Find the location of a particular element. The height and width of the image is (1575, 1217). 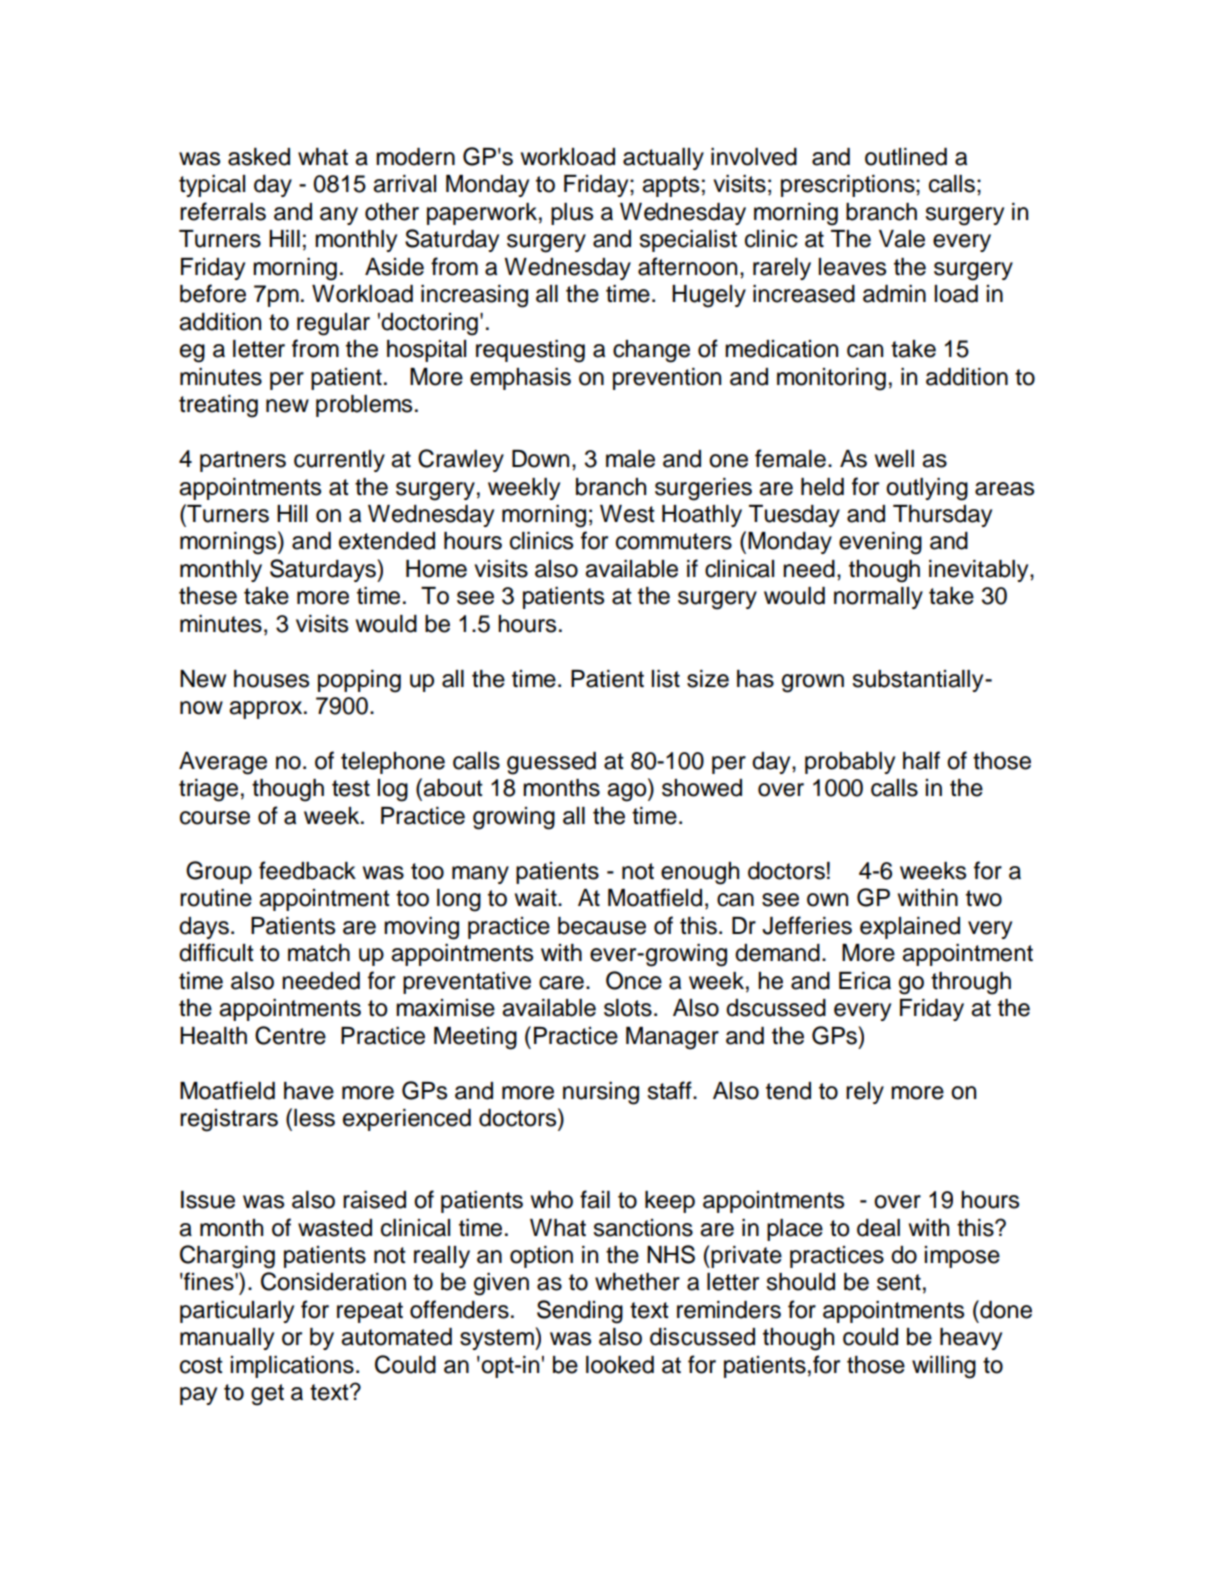

plus is located at coordinates (572, 214).
